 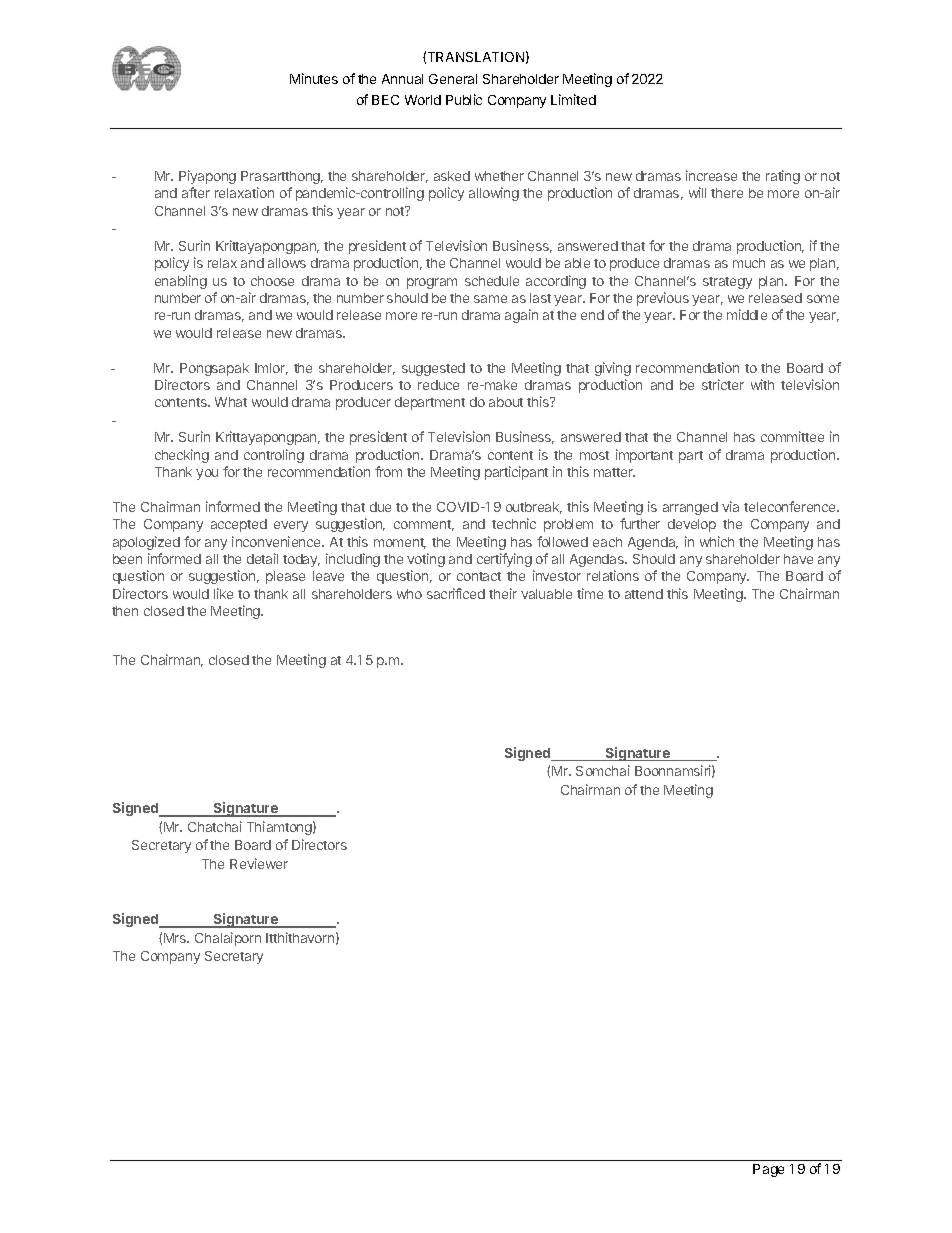 I want to click on middle, so click(x=747, y=314).
